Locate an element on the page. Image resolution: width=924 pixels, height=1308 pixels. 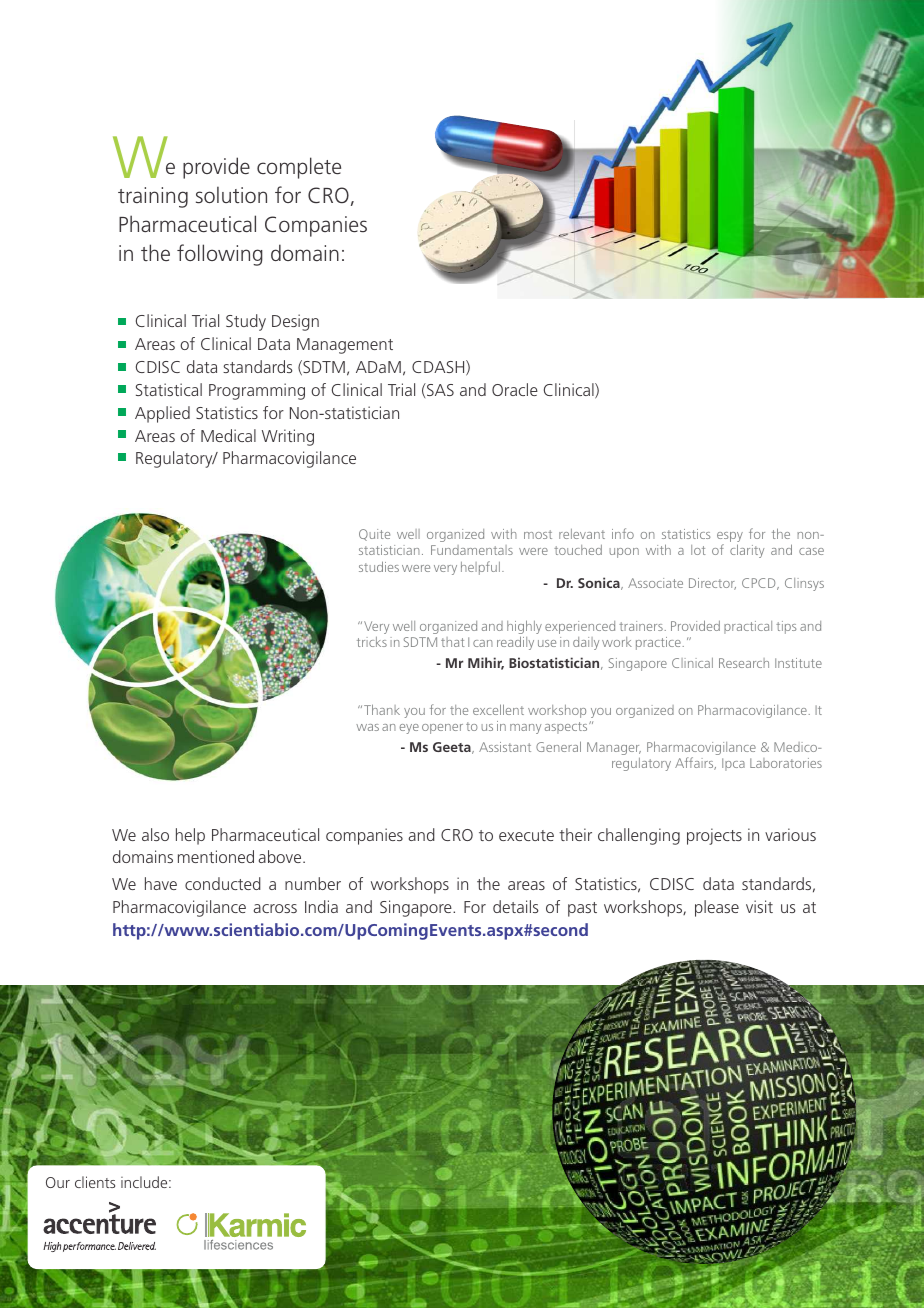
Director is located at coordinates (712, 584).
